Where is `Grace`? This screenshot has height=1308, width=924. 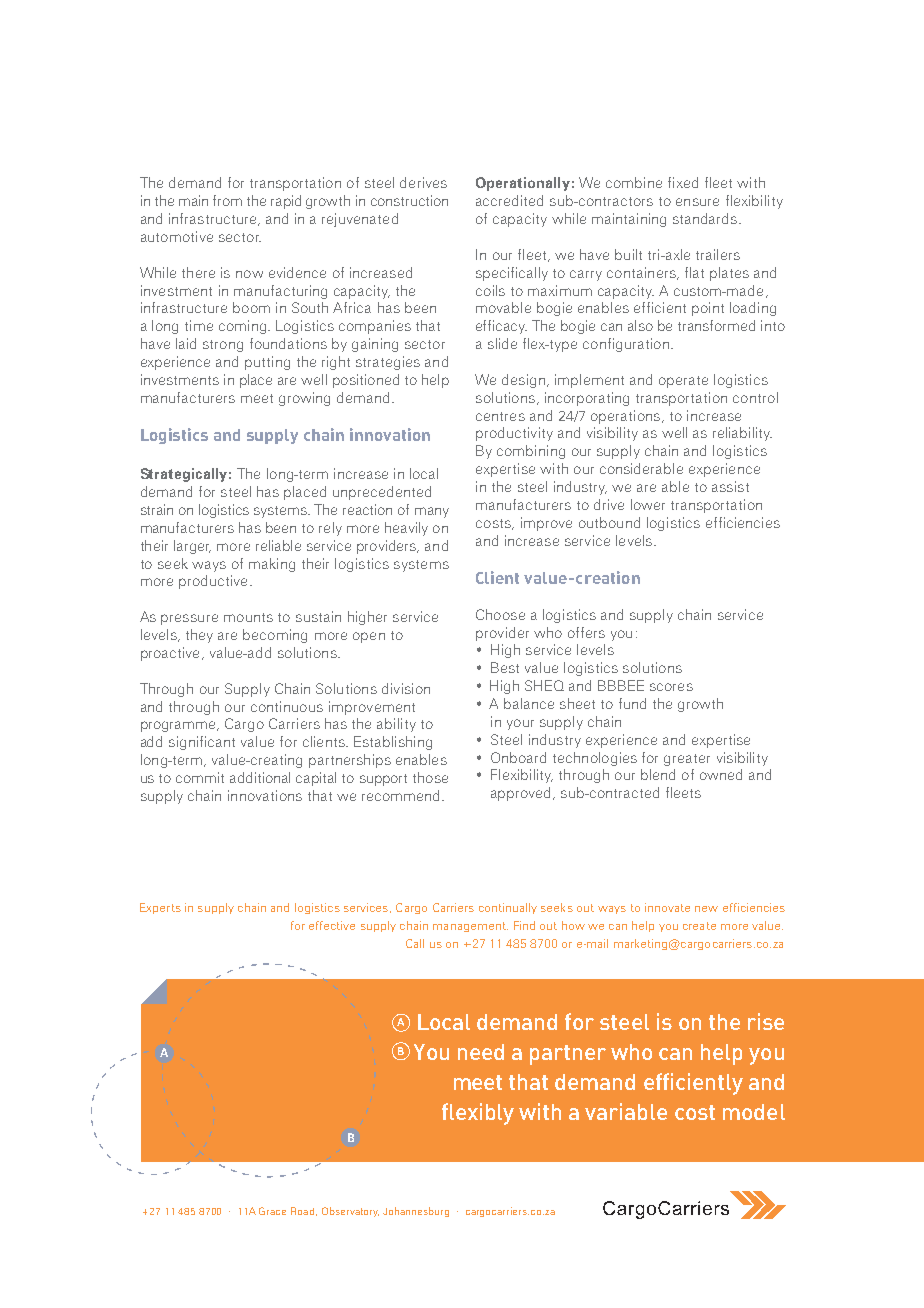 Grace is located at coordinates (272, 1211).
